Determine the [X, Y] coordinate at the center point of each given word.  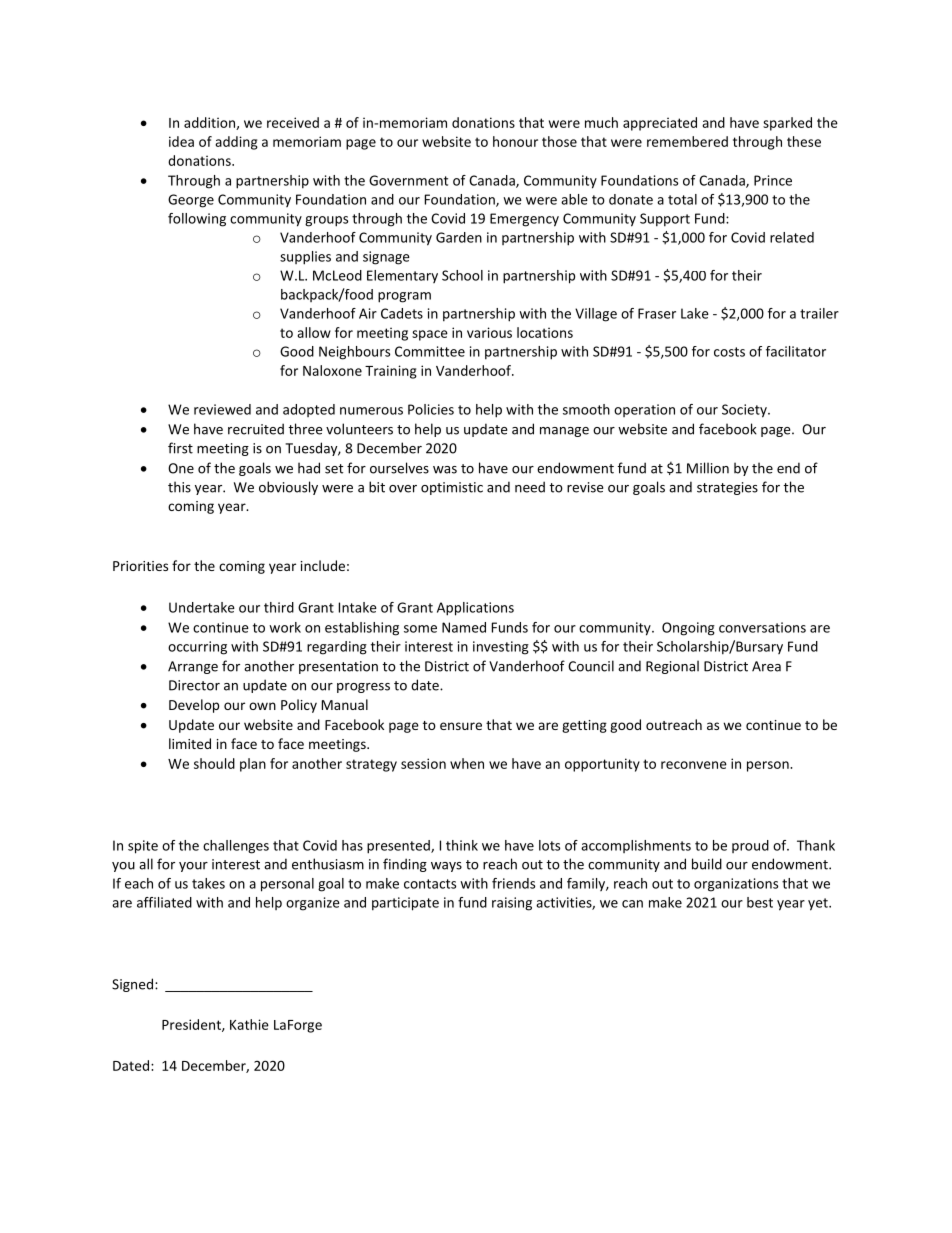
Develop [194, 706]
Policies [431, 409]
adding [236, 143]
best [760, 902]
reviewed [222, 409]
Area [766, 666]
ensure [461, 726]
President [192, 1025]
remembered [687, 141]
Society [745, 411]
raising [512, 904]
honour [515, 141]
